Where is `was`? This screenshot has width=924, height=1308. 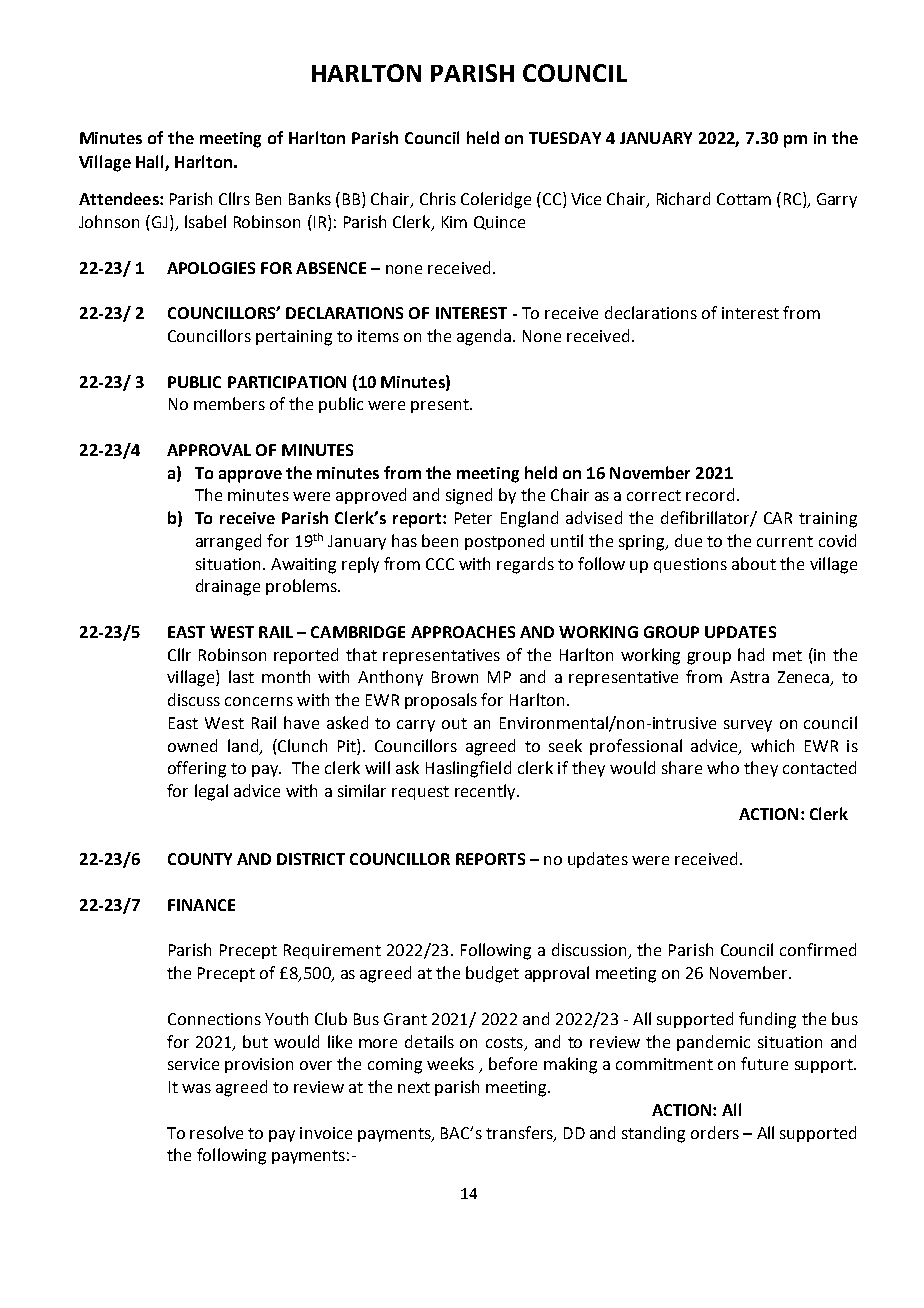 was is located at coordinates (196, 1088).
